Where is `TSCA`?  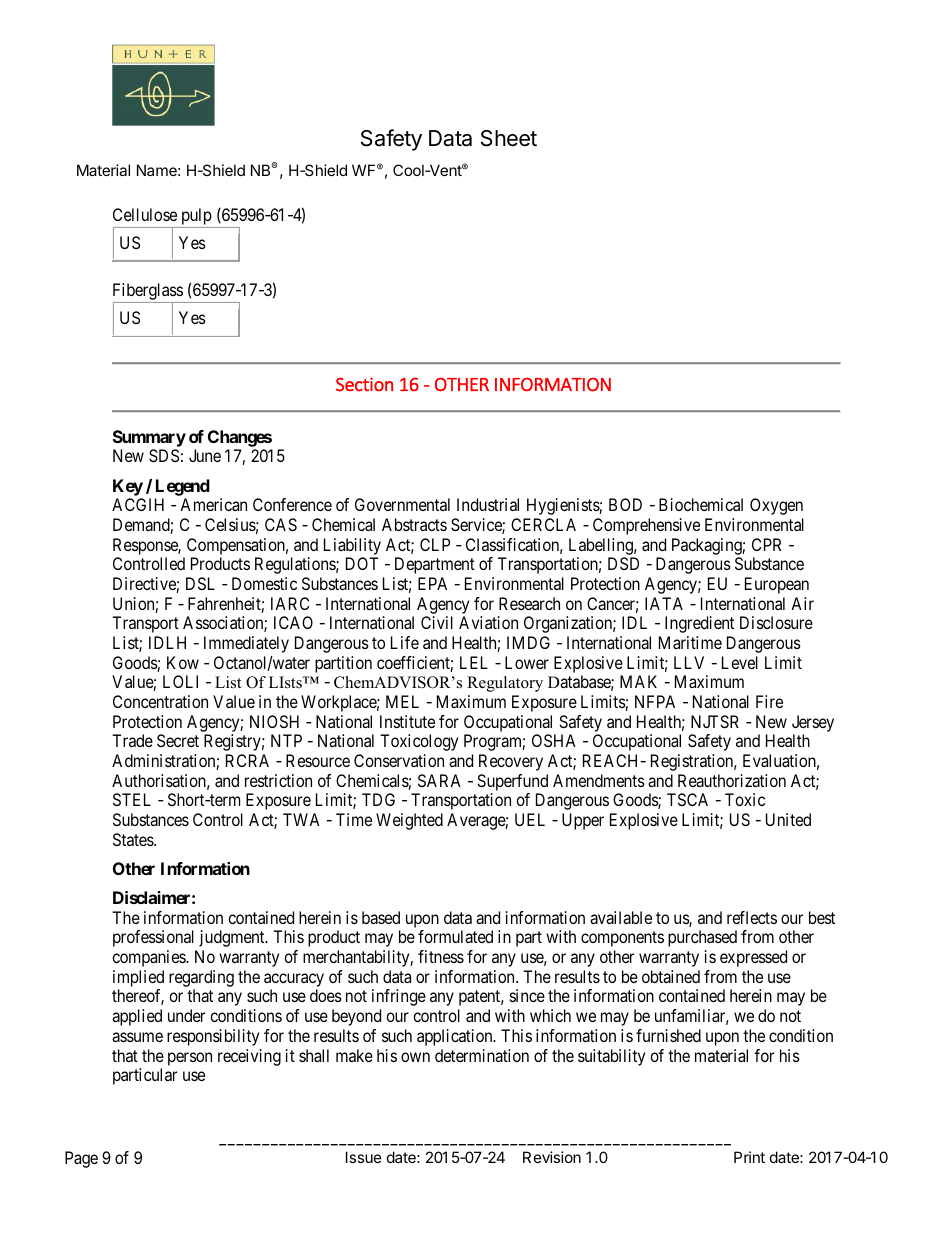
TSCA is located at coordinates (687, 799).
